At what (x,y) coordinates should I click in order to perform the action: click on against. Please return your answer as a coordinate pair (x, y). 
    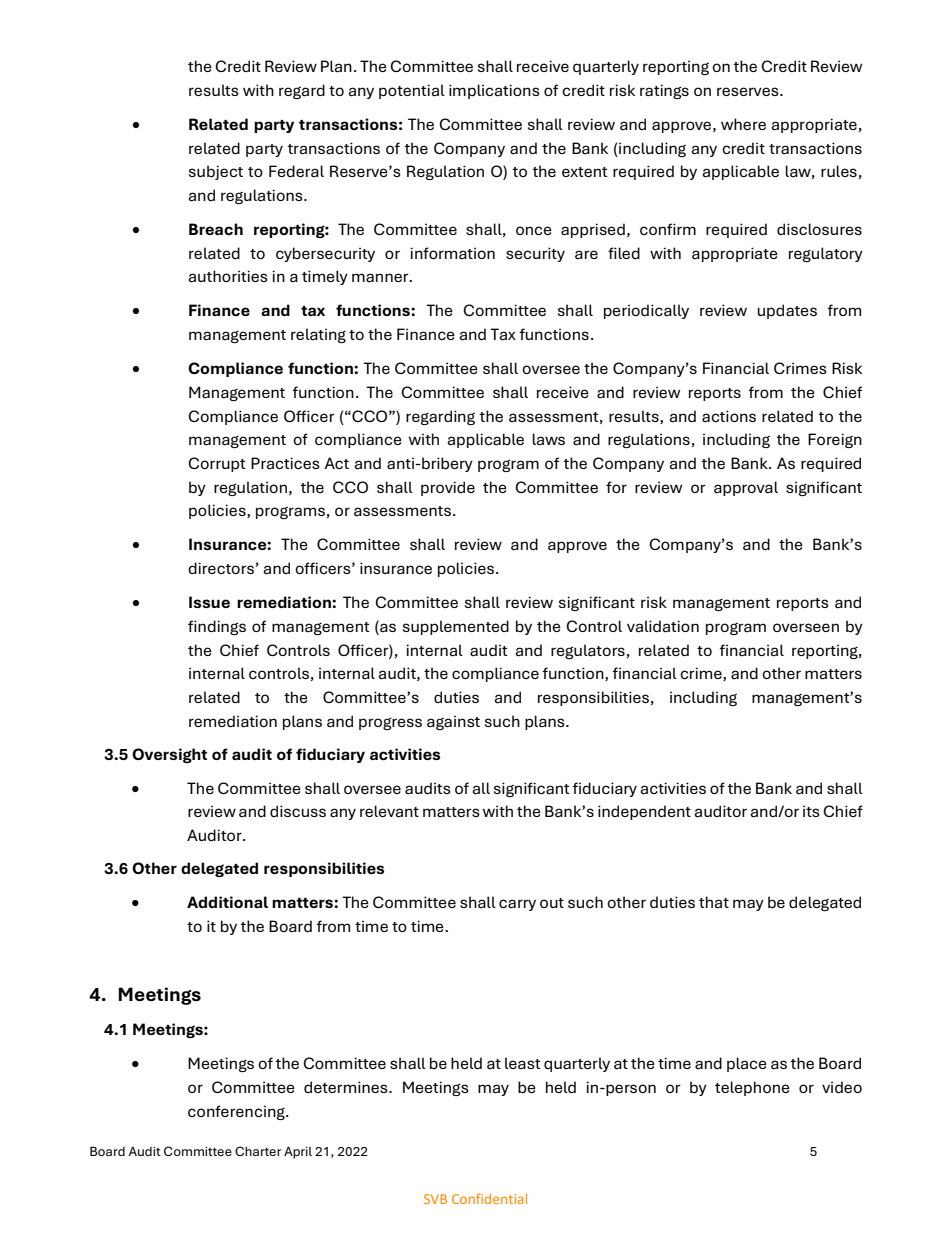
    Looking at the image, I should click on (453, 722).
